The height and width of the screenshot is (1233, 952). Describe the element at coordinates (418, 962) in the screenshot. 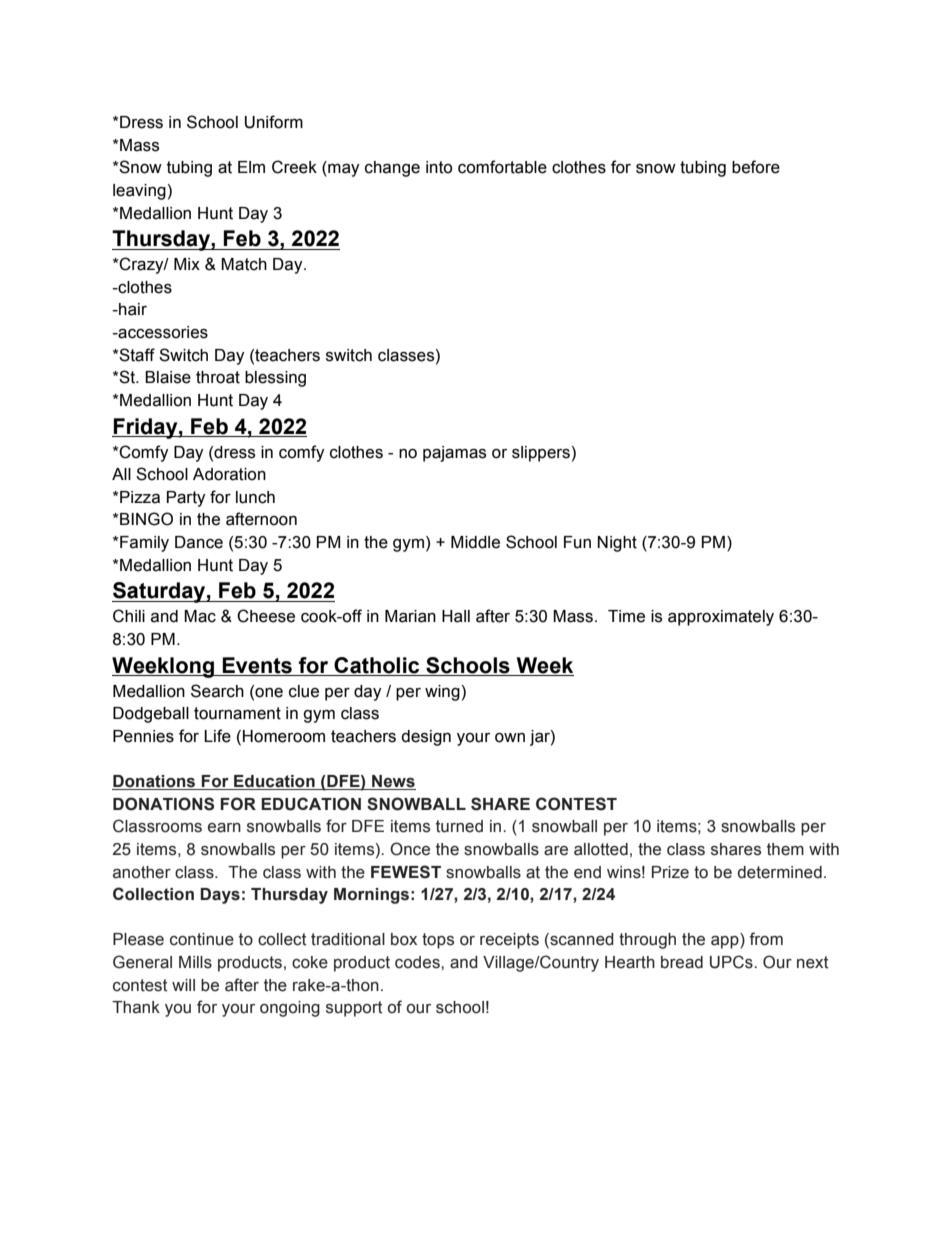

I see `codes` at that location.
